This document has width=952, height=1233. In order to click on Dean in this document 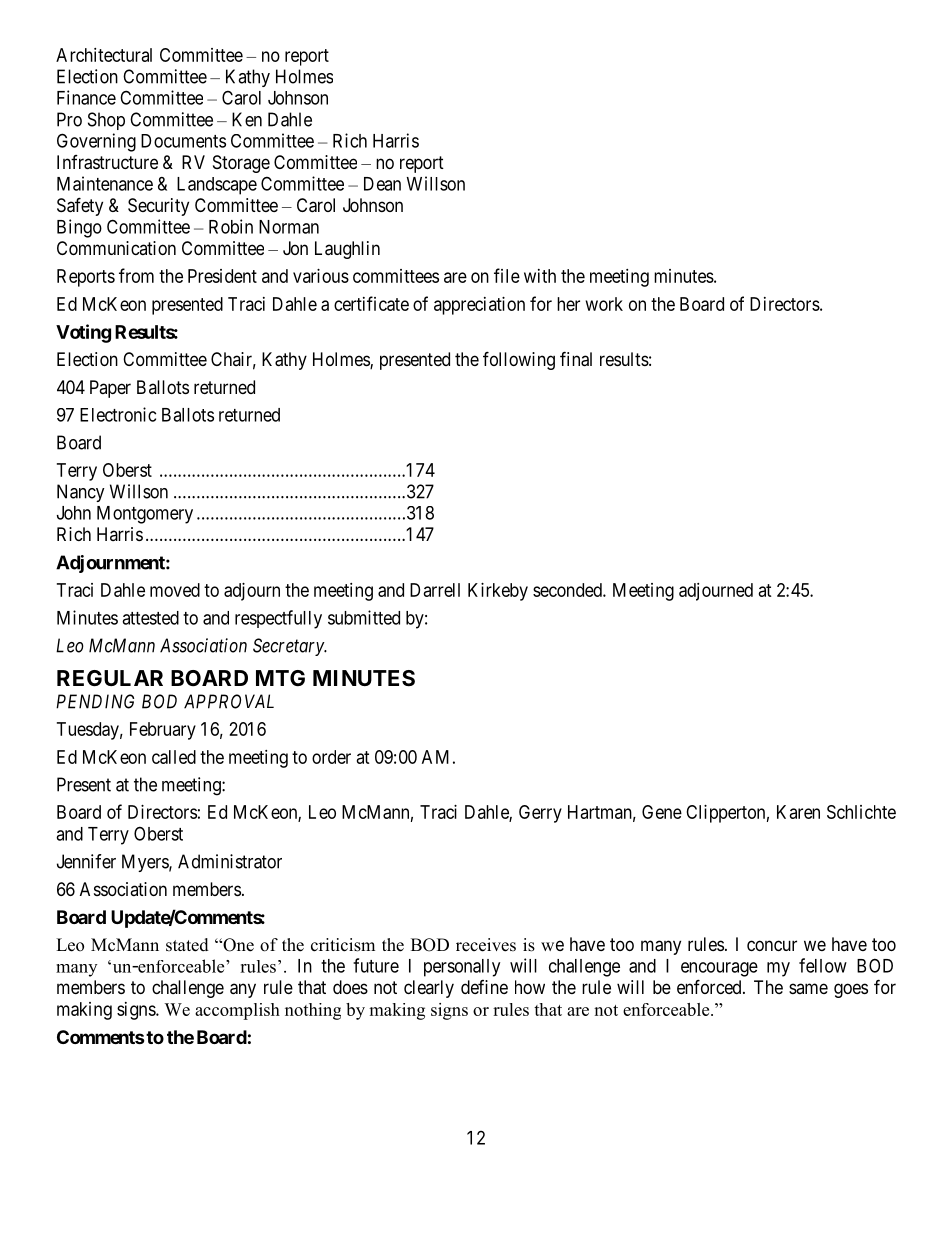, I will do `click(382, 184)`.
